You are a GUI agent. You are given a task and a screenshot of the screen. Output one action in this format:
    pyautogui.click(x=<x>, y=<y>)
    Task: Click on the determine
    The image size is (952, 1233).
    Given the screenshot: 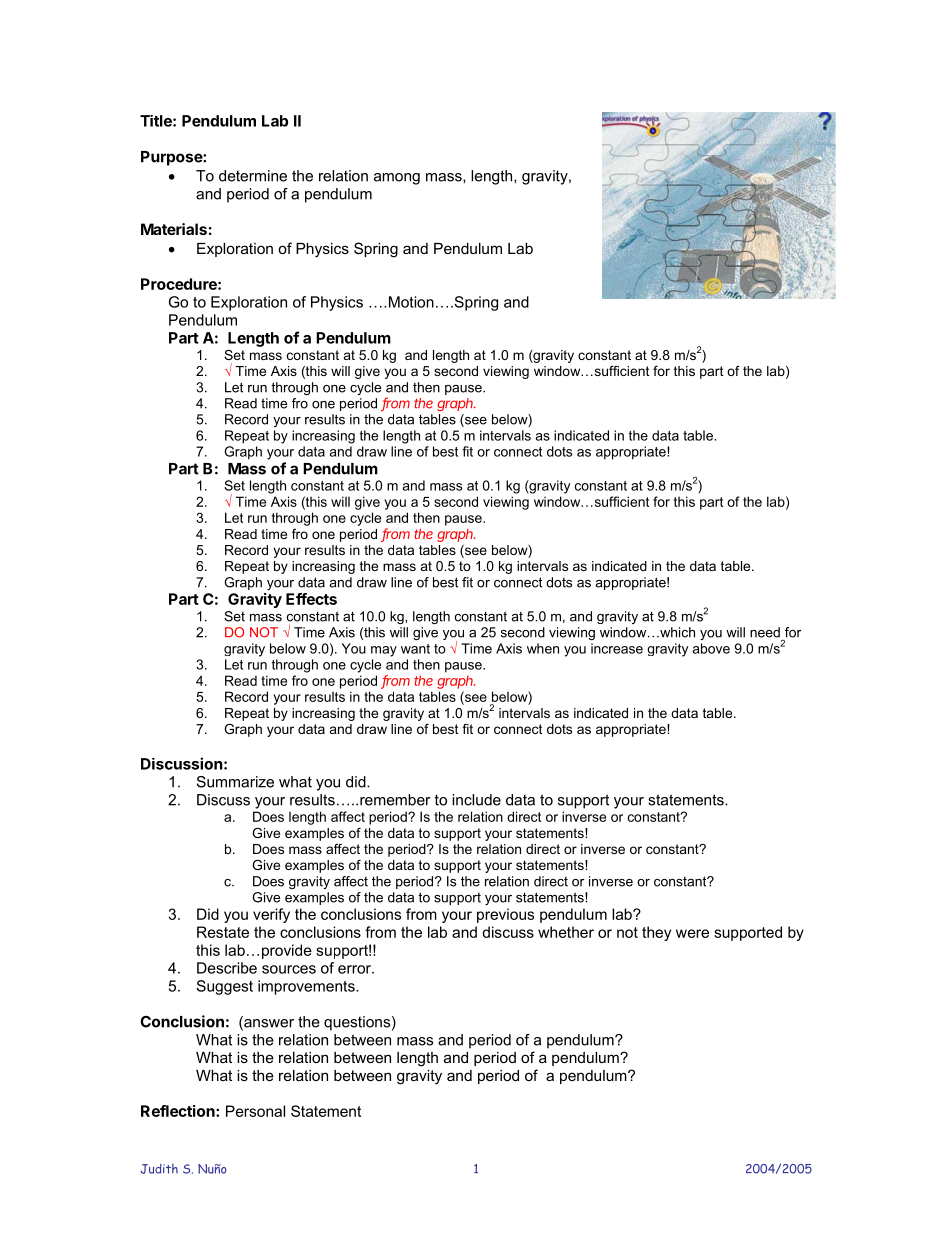 What is the action you would take?
    pyautogui.click(x=253, y=176)
